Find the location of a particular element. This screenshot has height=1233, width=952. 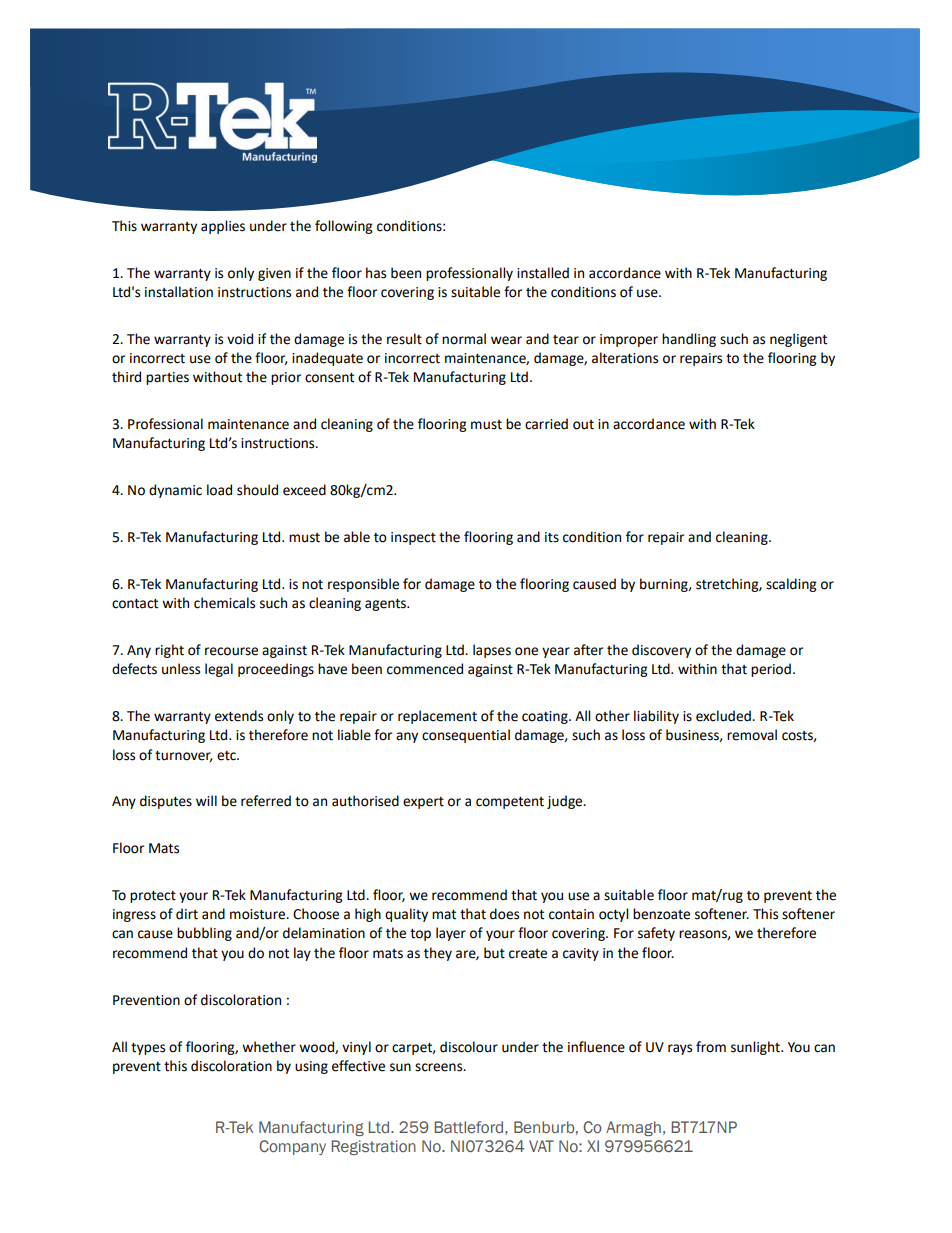

handling is located at coordinates (689, 340).
